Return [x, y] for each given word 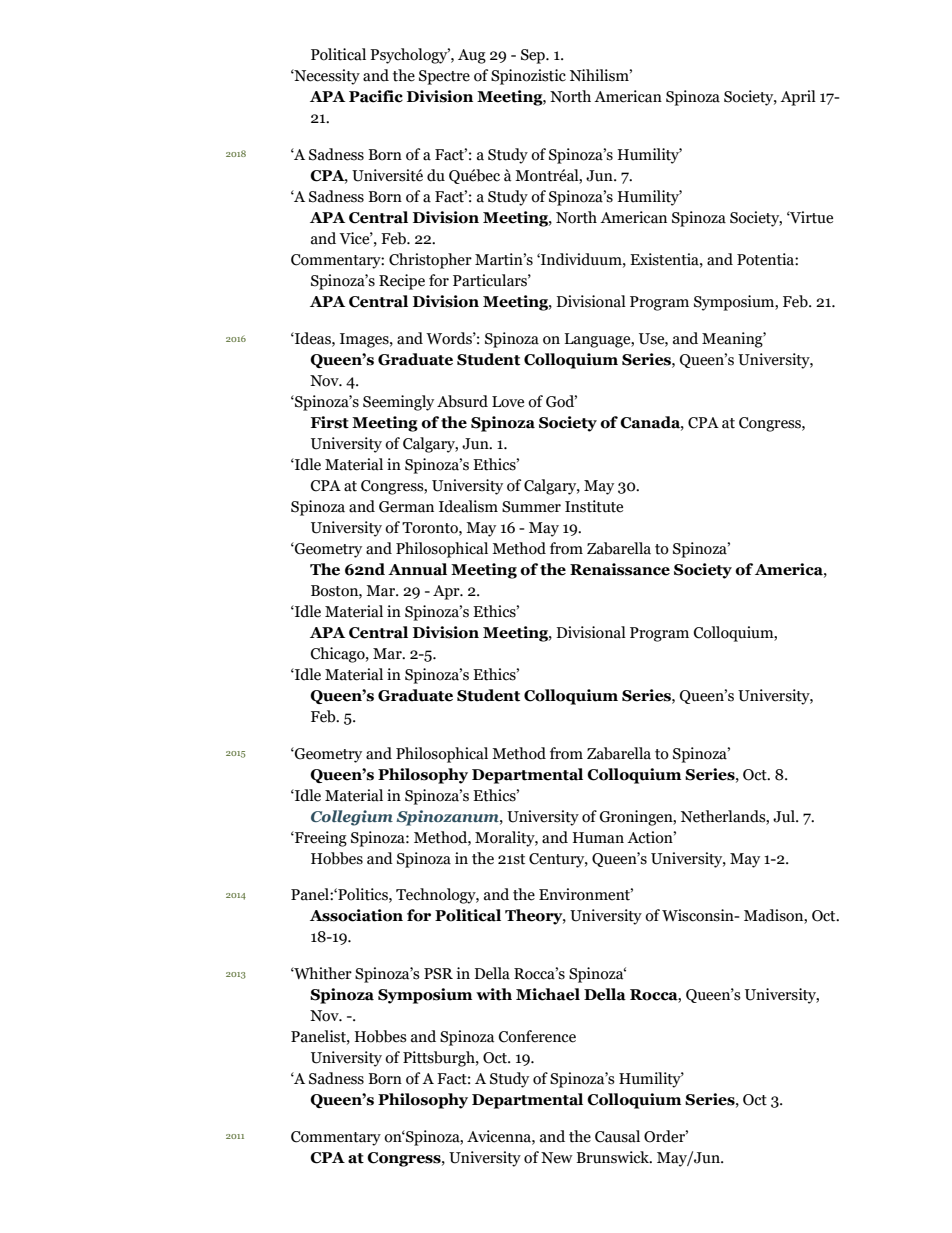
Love [508, 402]
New [557, 1158]
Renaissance [620, 569]
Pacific [376, 96]
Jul [785, 816]
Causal [617, 1136]
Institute [594, 506]
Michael [548, 994]
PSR [438, 974]
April [798, 98]
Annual [417, 569]
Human [598, 838]
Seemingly [398, 403]
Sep [534, 56]
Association [356, 915]
